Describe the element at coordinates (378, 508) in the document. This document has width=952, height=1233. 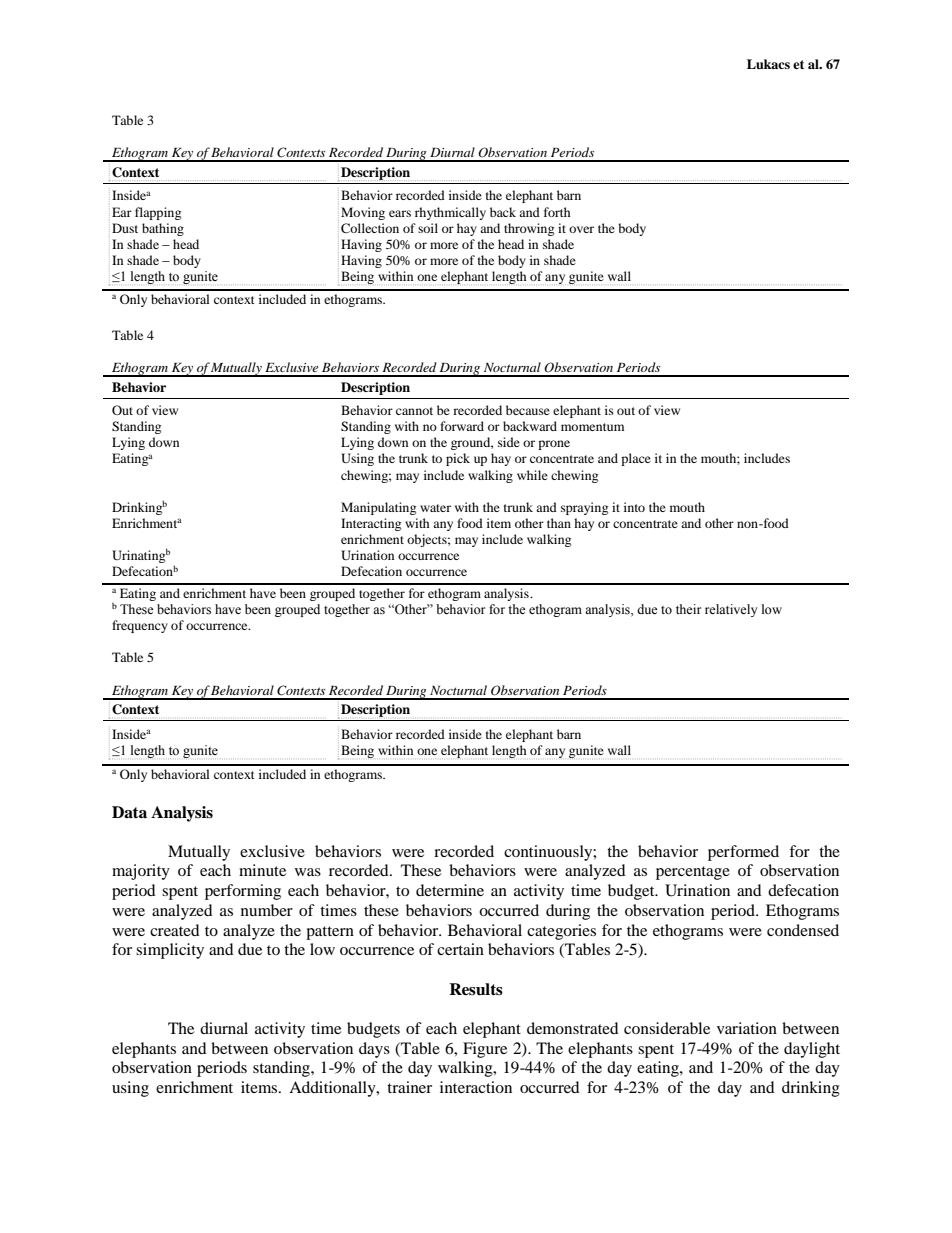
I see `Manipulating` at that location.
